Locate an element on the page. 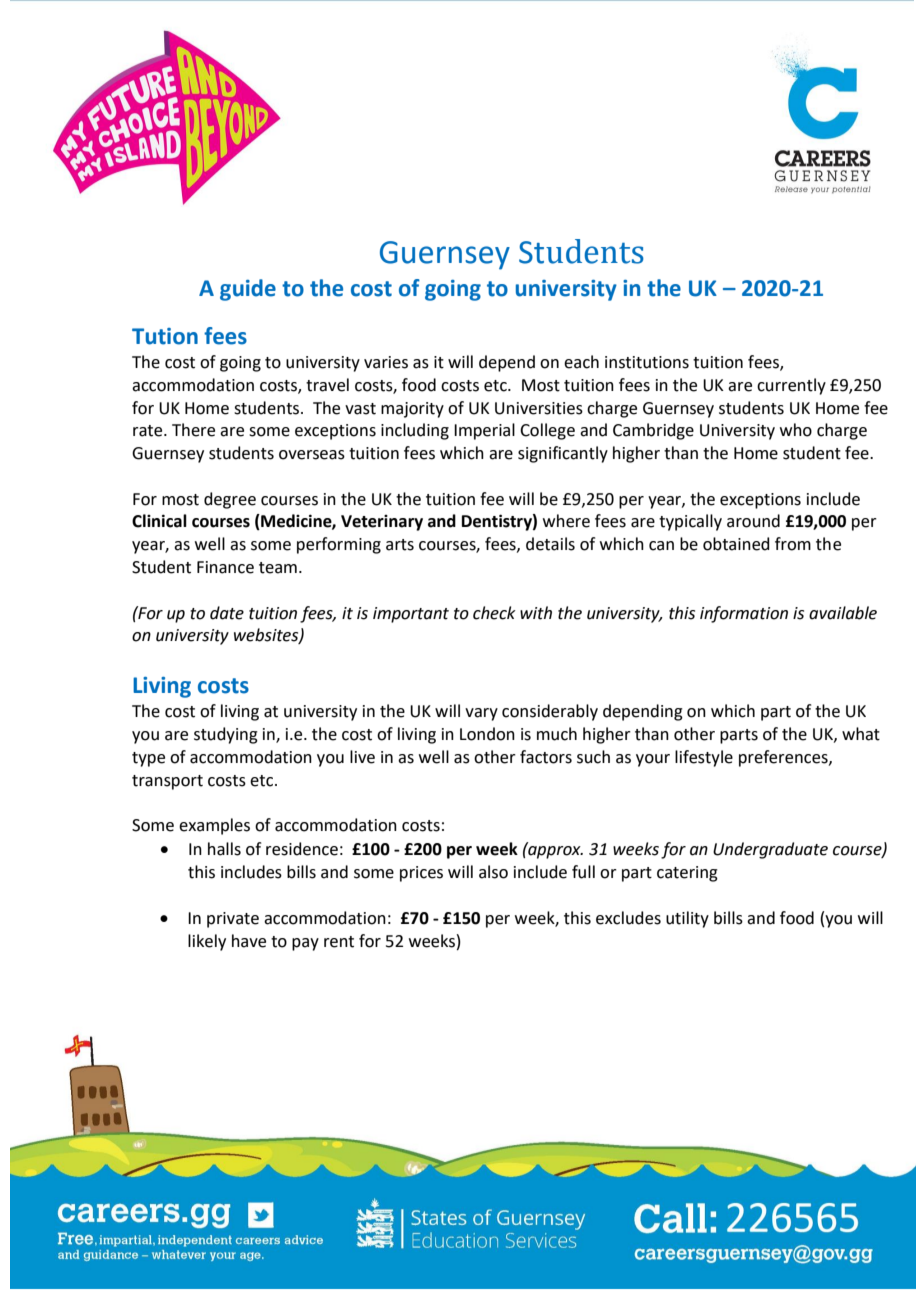  also is located at coordinates (493, 872).
